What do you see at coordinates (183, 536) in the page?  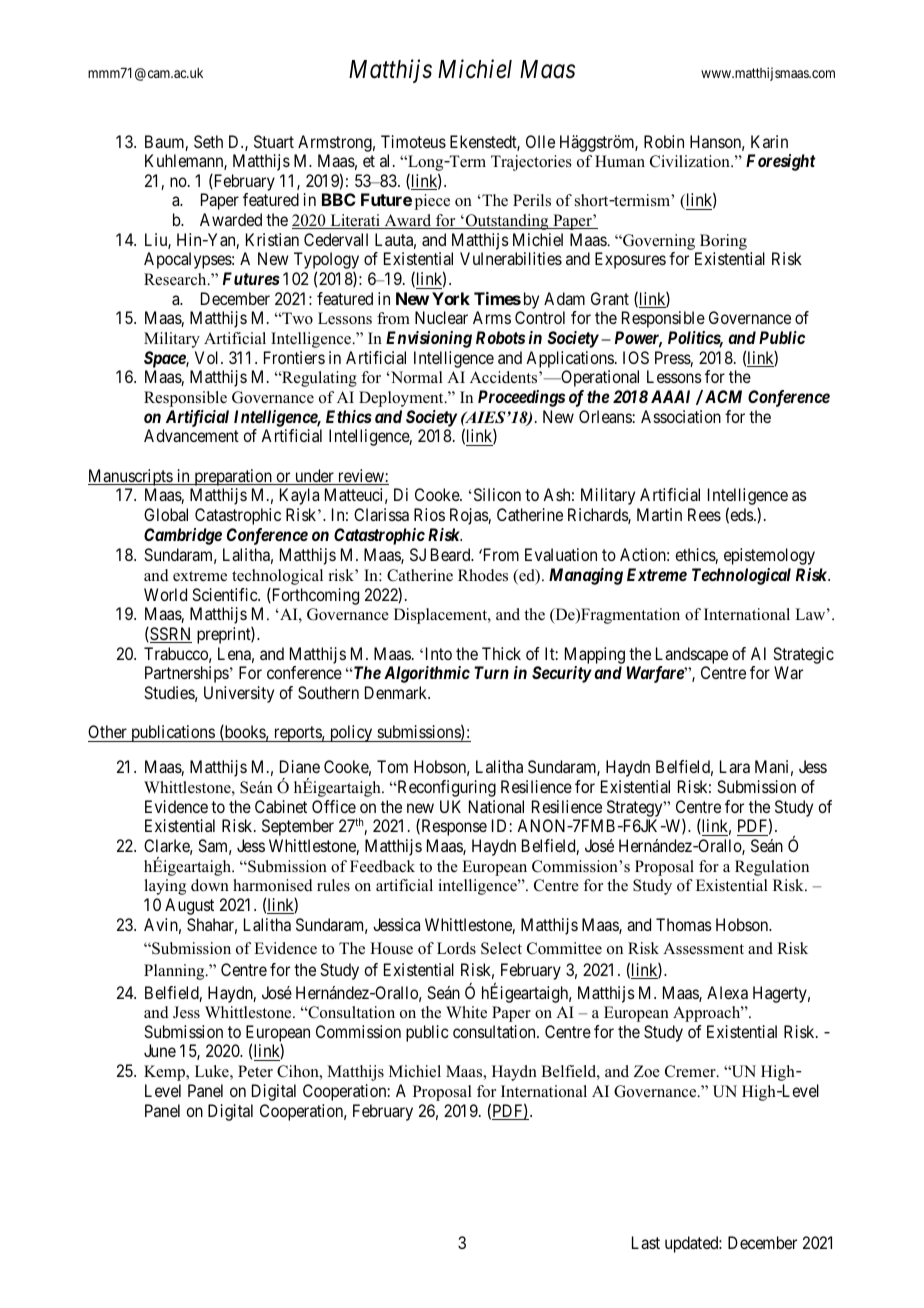 I see `Cambridge` at bounding box center [183, 536].
